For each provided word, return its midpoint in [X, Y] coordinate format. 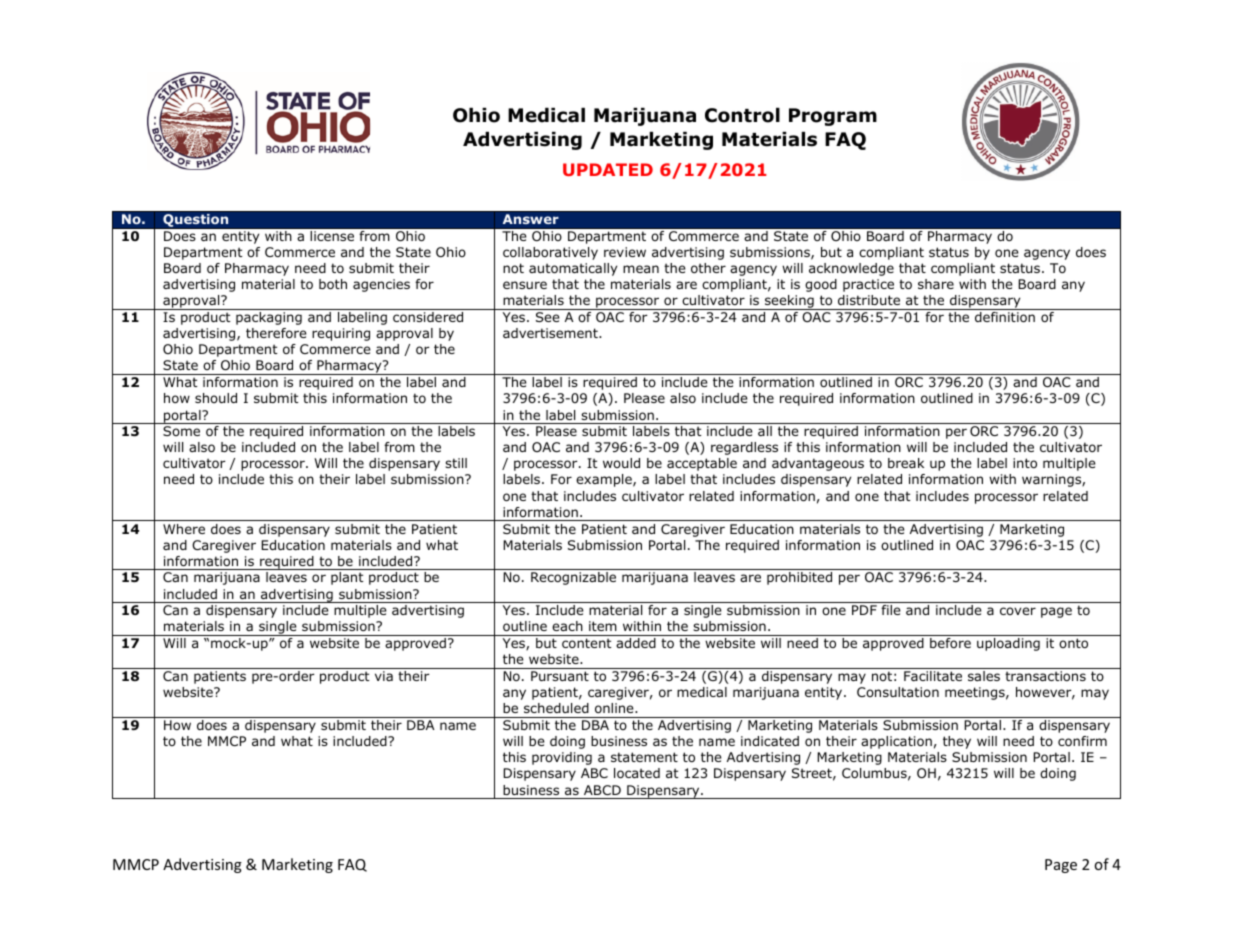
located [637, 773]
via [384, 676]
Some [181, 431]
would [621, 463]
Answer [530, 219]
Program [833, 117]
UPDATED [608, 169]
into [1025, 463]
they [957, 742]
